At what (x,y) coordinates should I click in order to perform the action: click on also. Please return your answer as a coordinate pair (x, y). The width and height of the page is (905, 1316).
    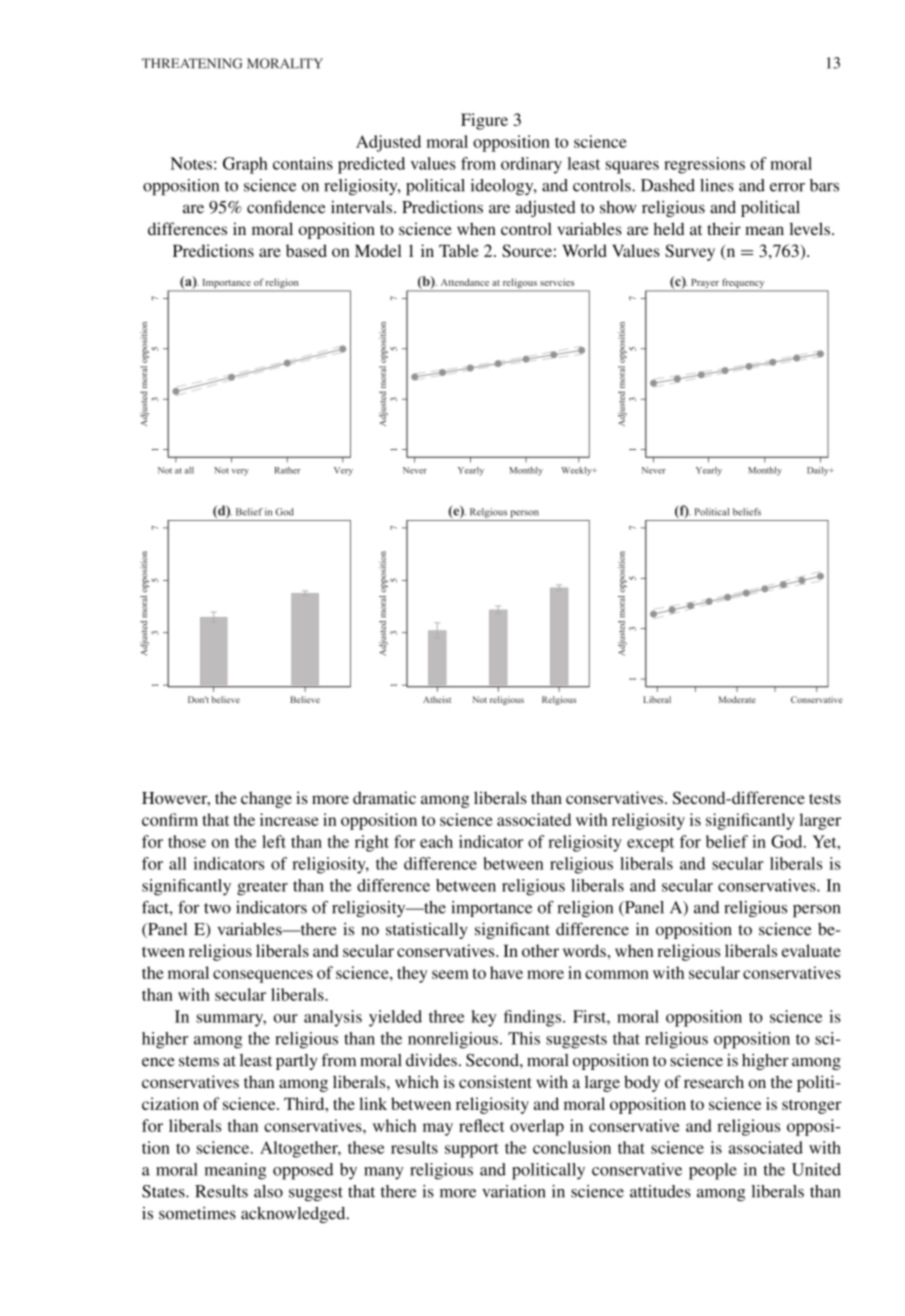
    Looking at the image, I should click on (268, 1191).
